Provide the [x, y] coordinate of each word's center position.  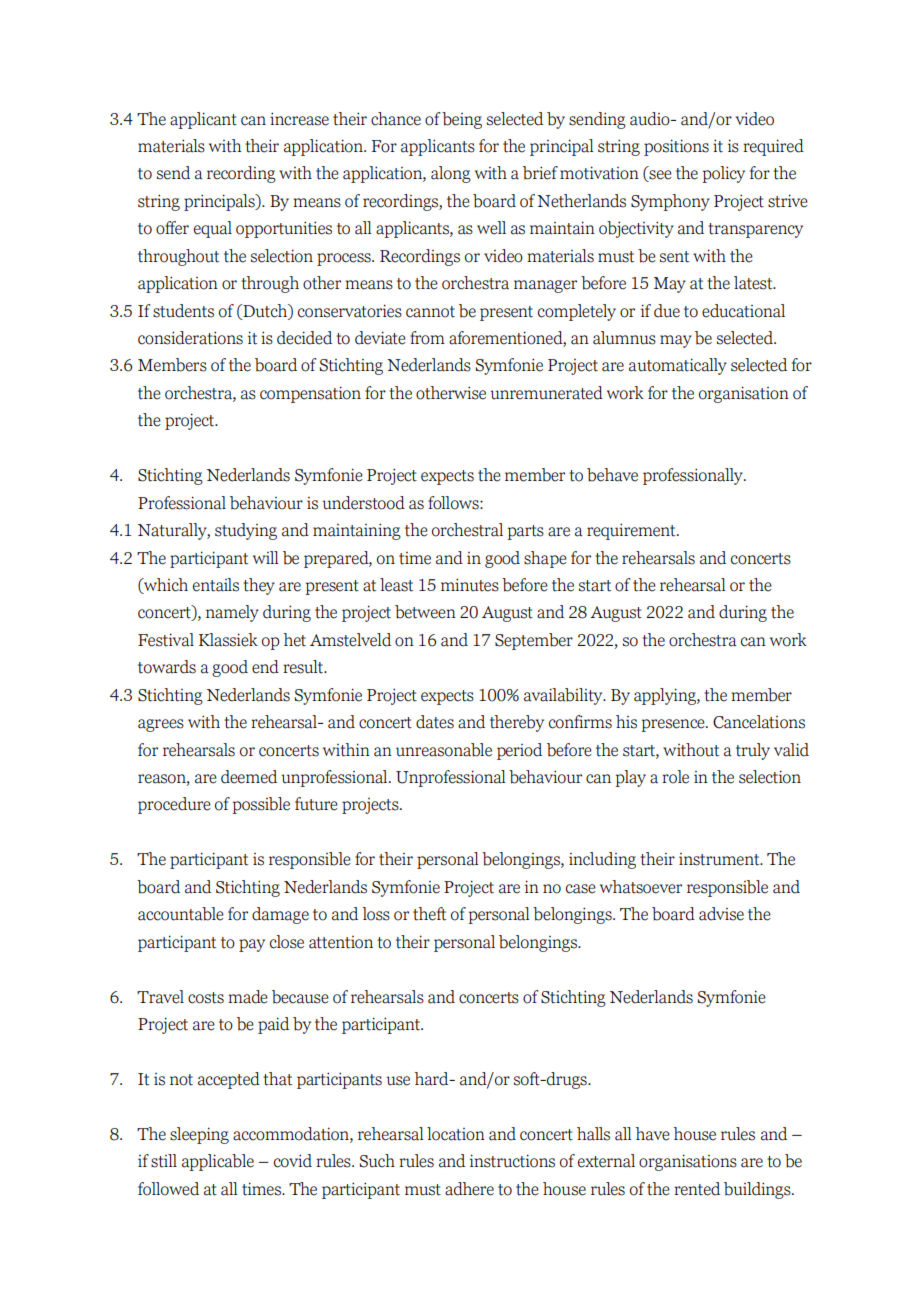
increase [299, 119]
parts [525, 532]
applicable [218, 1162]
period [519, 751]
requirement [632, 531]
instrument [720, 859]
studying [246, 531]
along [451, 174]
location [456, 1134]
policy [723, 174]
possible [261, 805]
